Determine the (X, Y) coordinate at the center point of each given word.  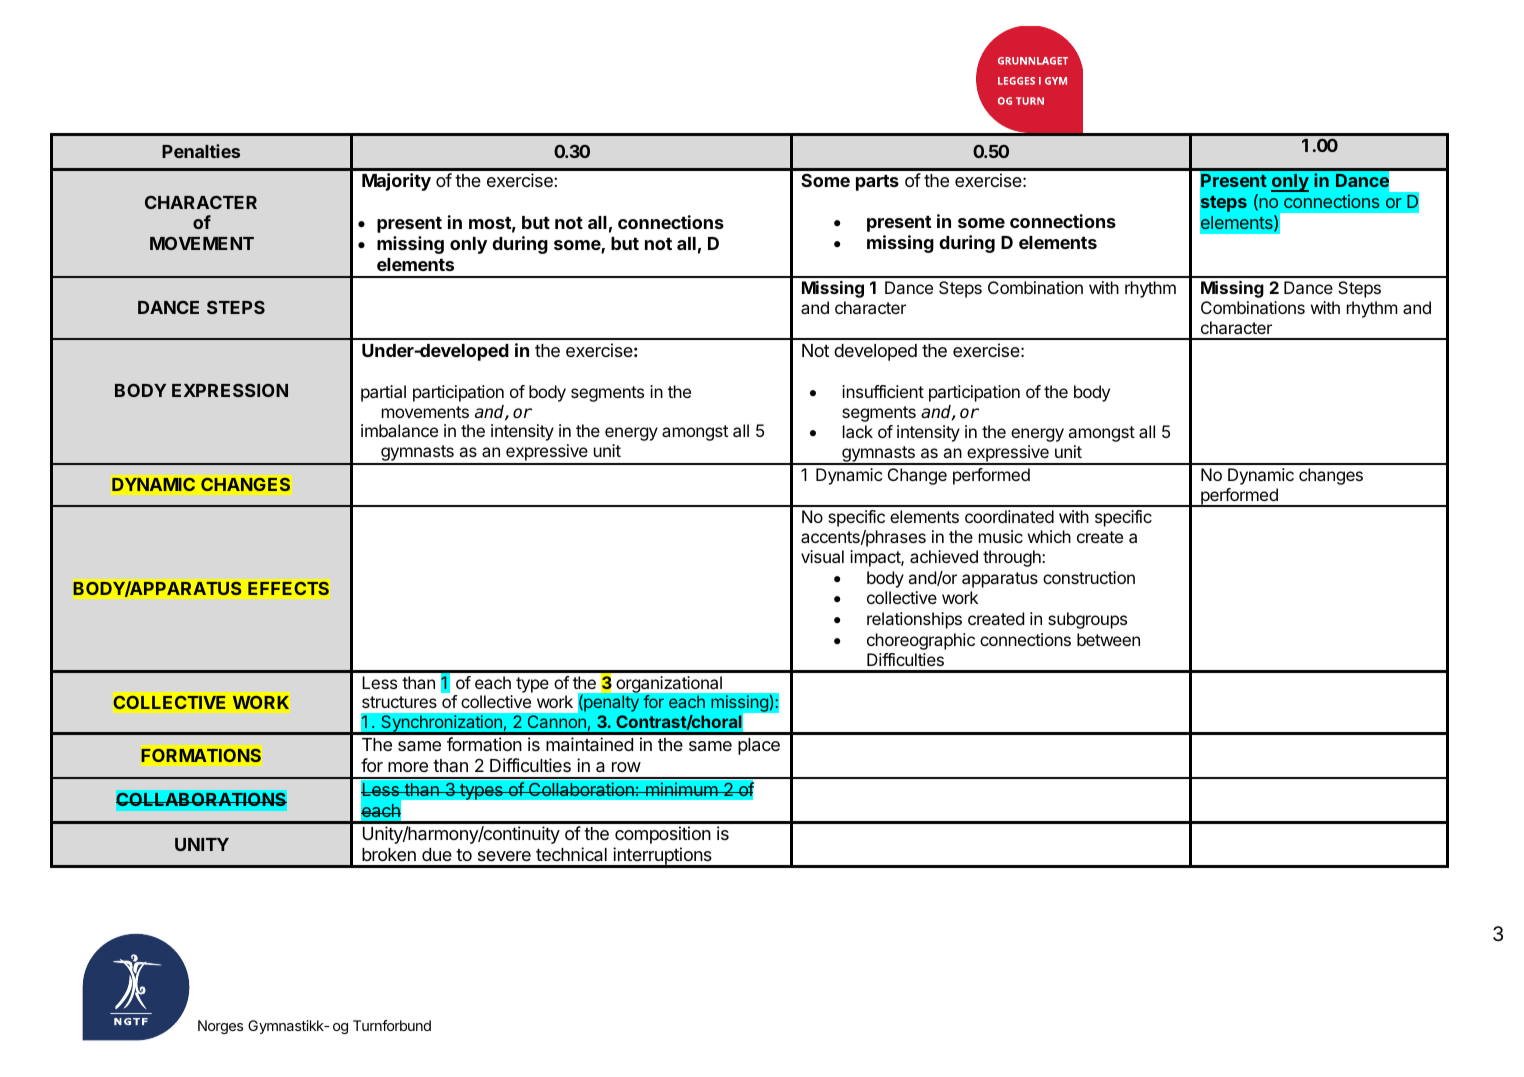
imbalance (399, 430)
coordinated (1009, 516)
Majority (396, 182)
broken (389, 854)
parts (877, 183)
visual (822, 556)
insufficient (883, 391)
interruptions (662, 857)
